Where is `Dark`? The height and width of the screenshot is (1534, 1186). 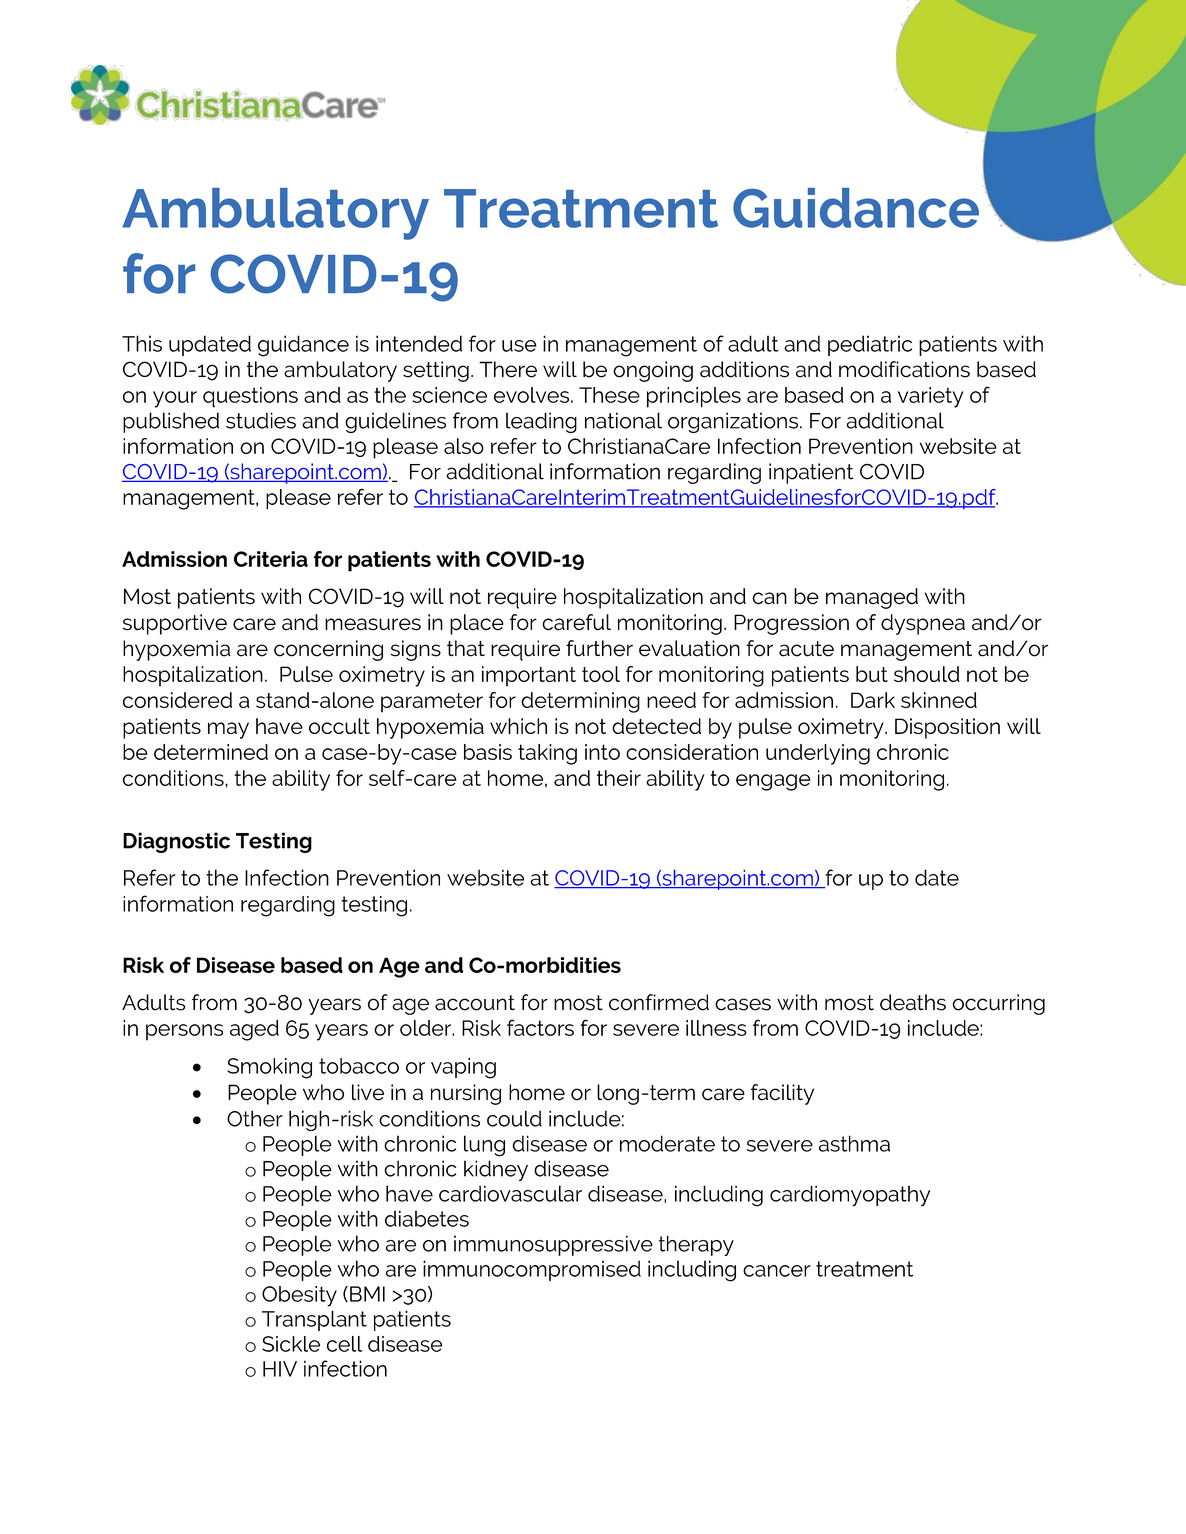 Dark is located at coordinates (873, 700).
